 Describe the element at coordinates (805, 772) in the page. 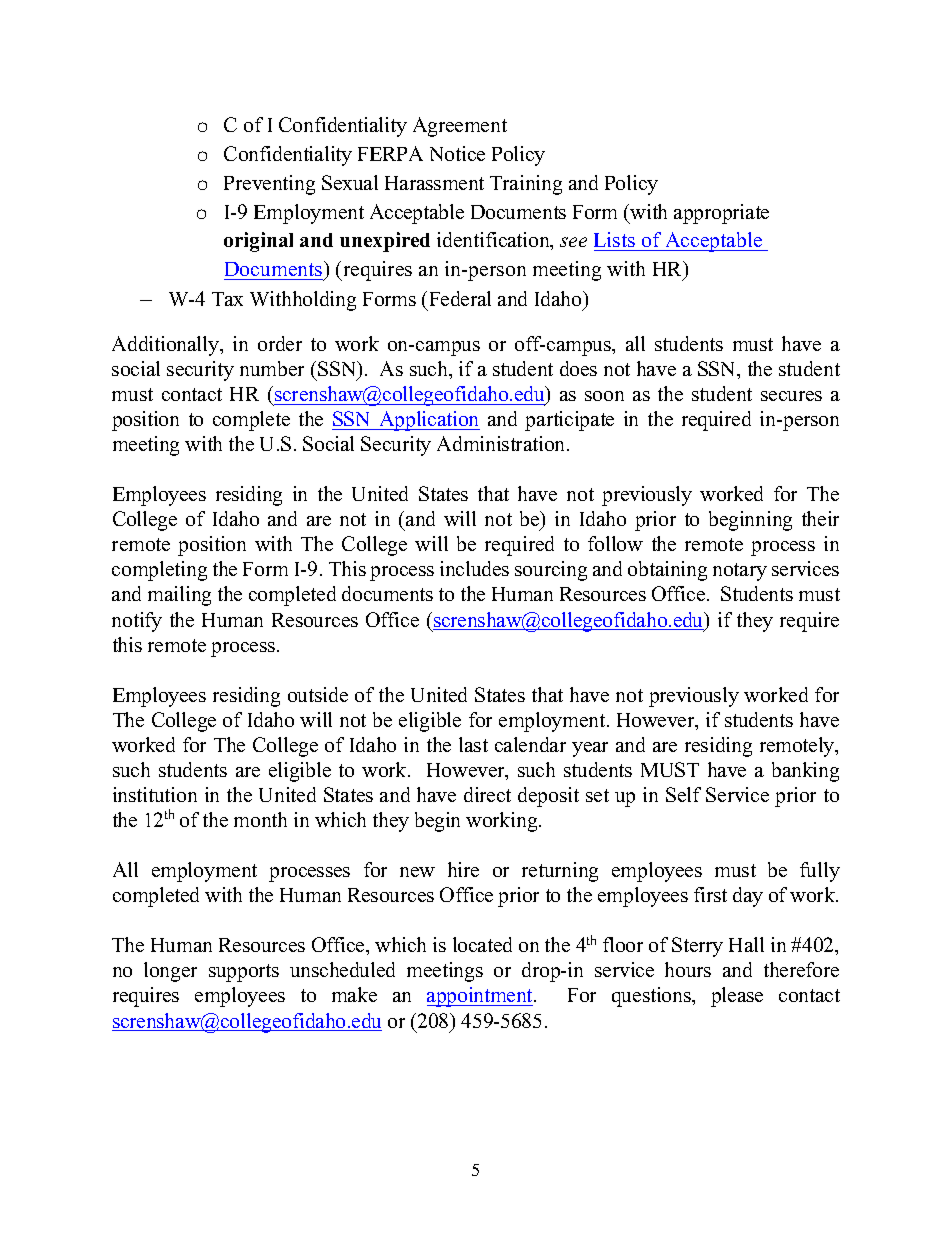

I see `banking` at that location.
